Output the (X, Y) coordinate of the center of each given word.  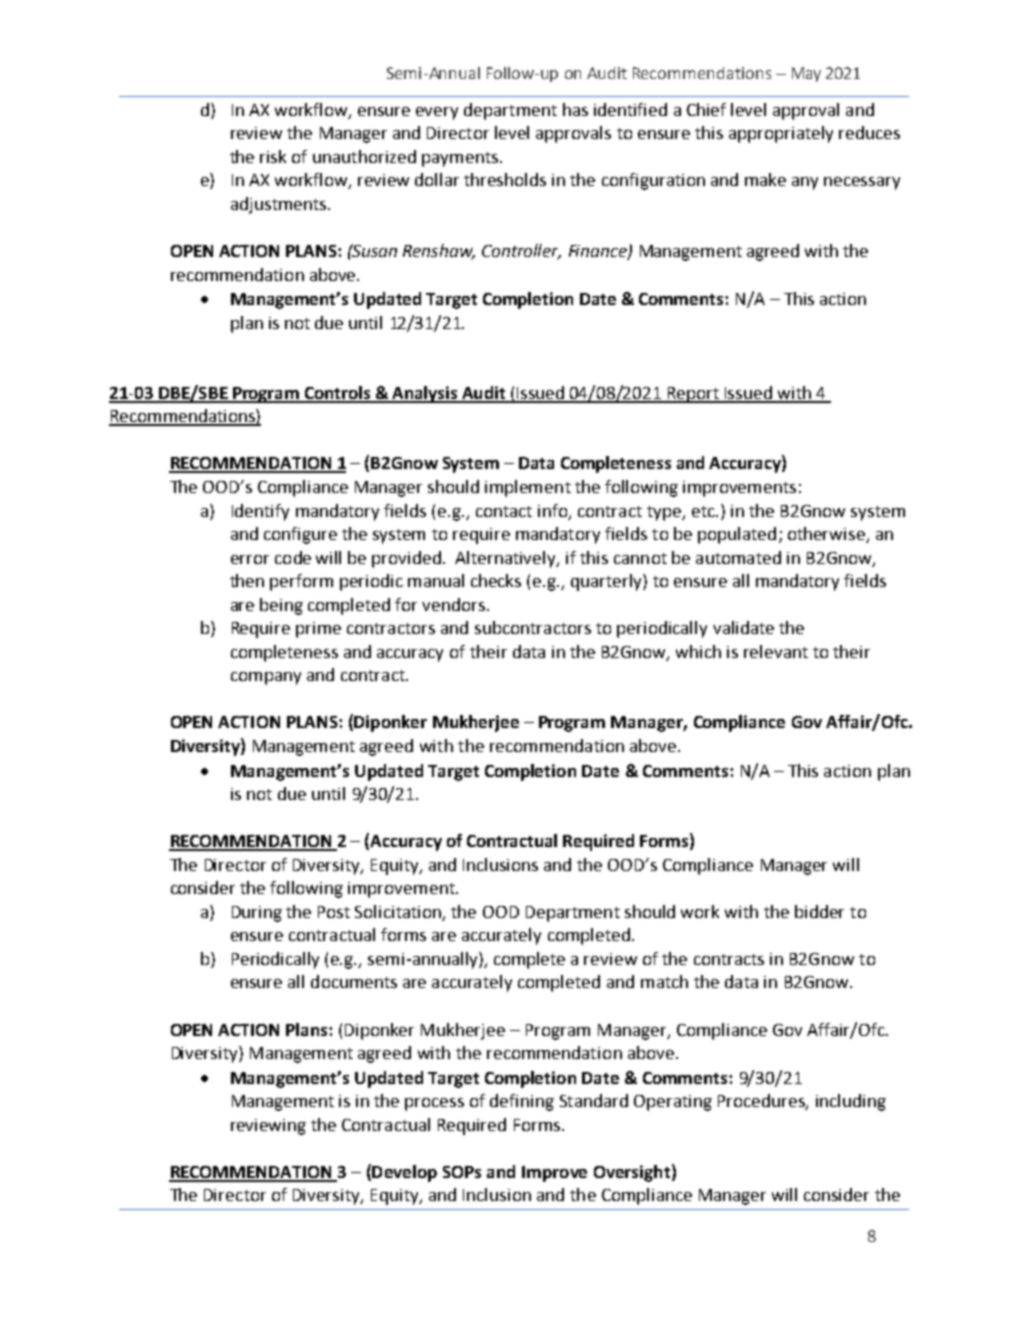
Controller (521, 252)
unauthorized (364, 156)
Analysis (425, 394)
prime (318, 630)
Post (334, 912)
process (434, 1104)
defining (522, 1102)
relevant (776, 651)
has (575, 109)
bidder (819, 911)
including (851, 1102)
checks (496, 580)
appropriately (781, 134)
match (664, 981)
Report (693, 395)
